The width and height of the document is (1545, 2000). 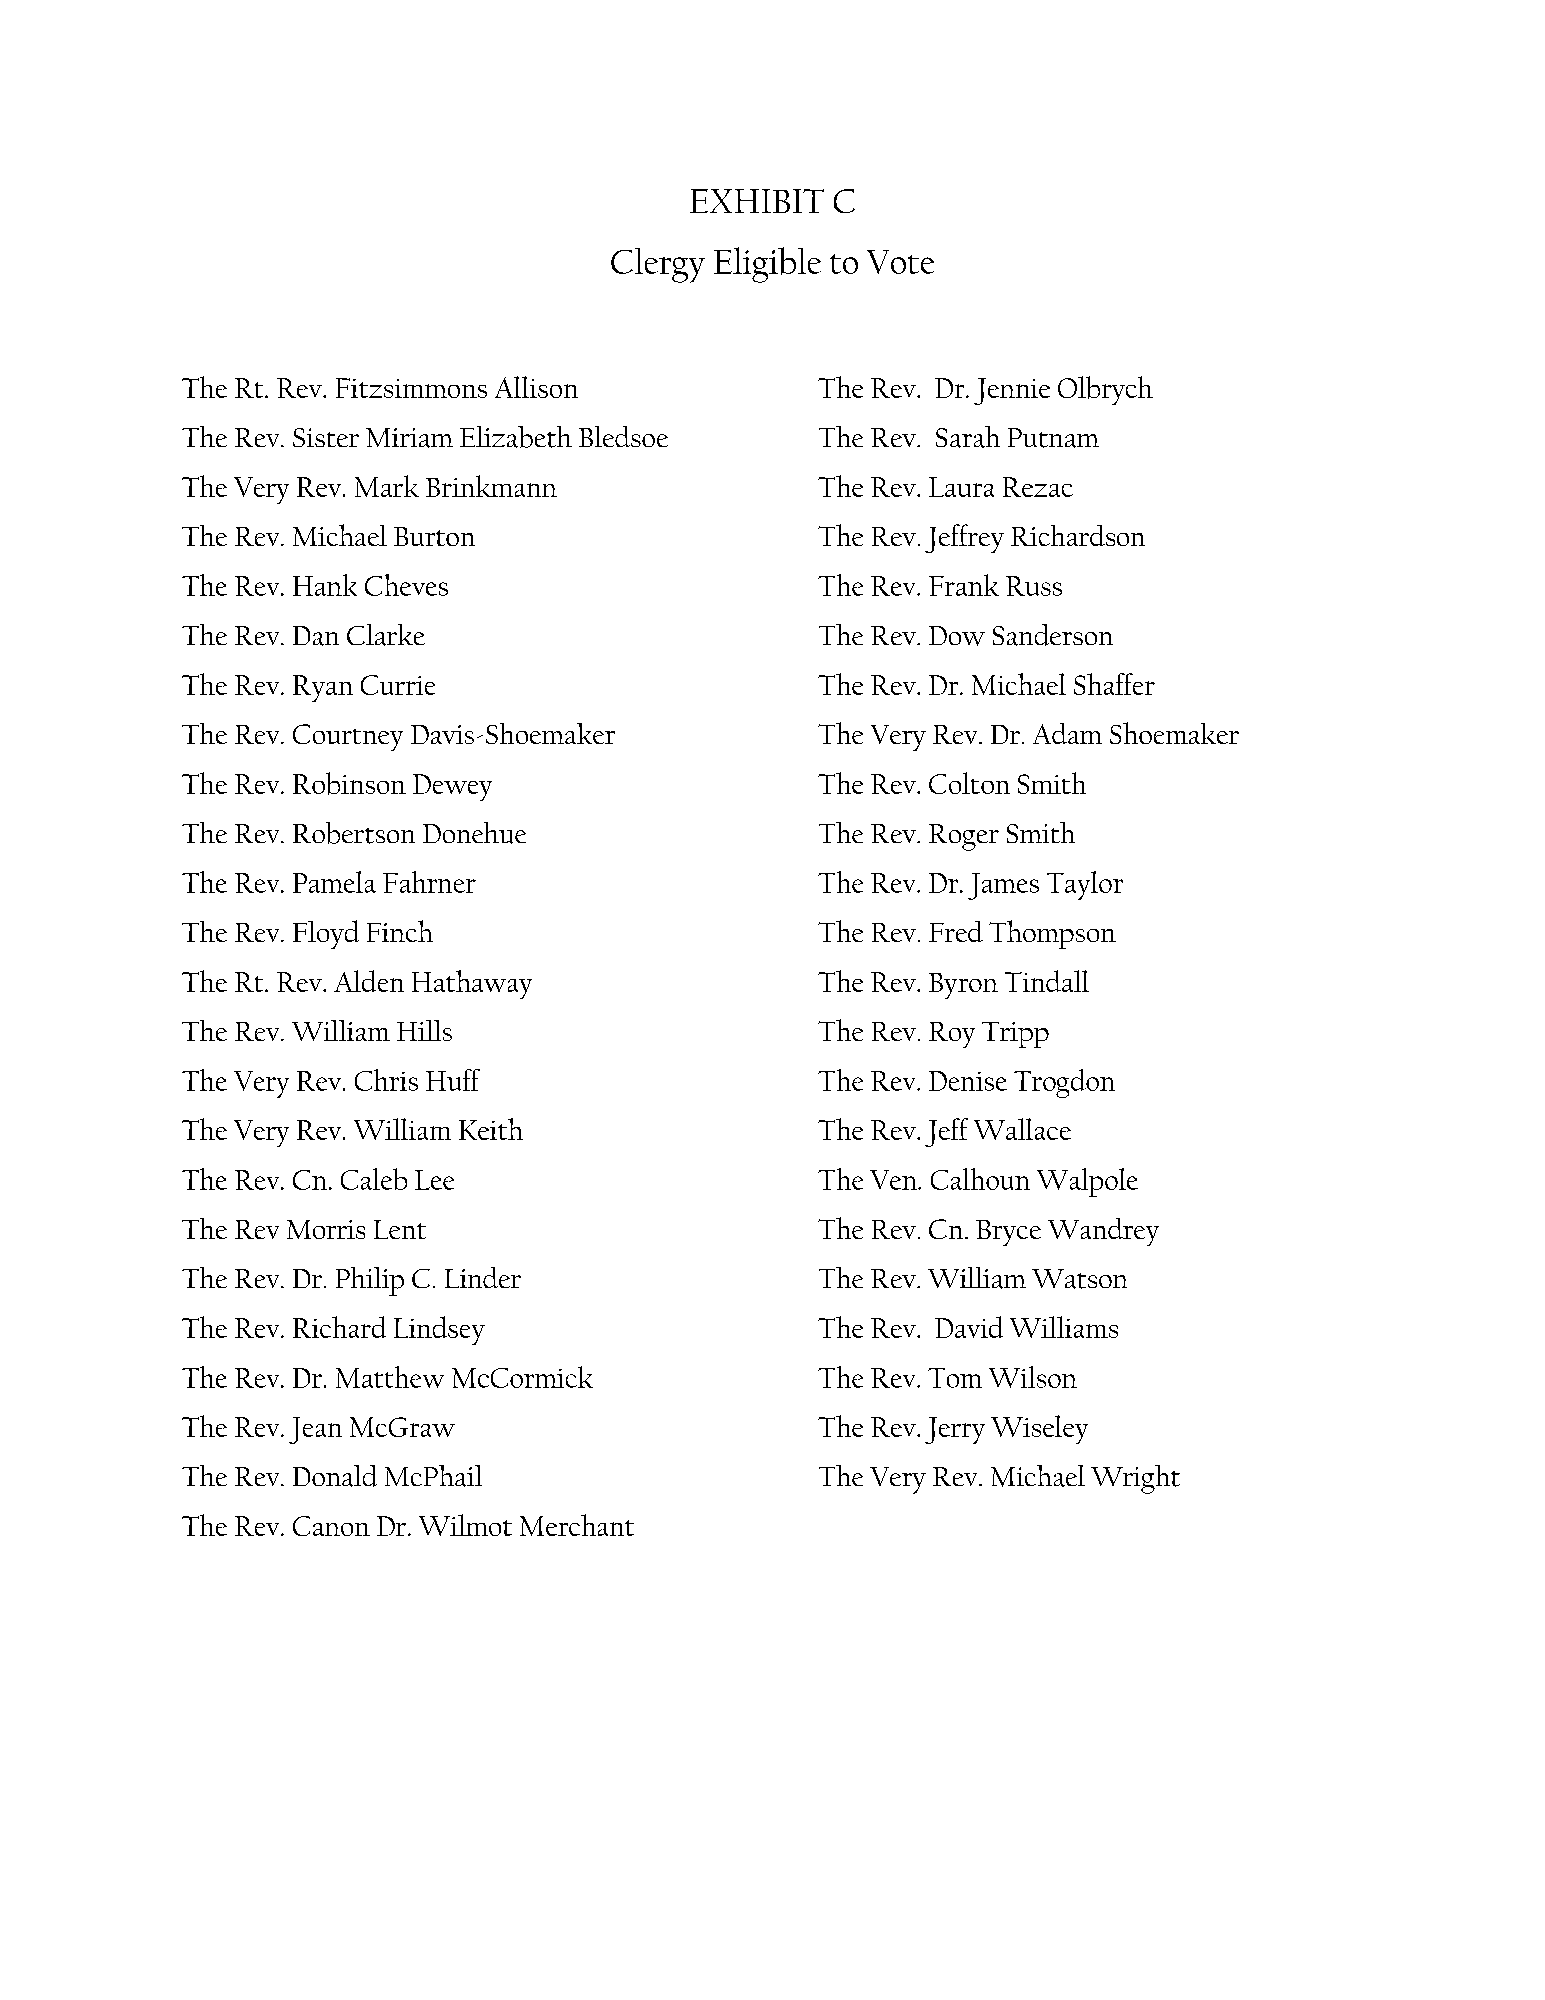 I want to click on James, so click(x=1003, y=886).
